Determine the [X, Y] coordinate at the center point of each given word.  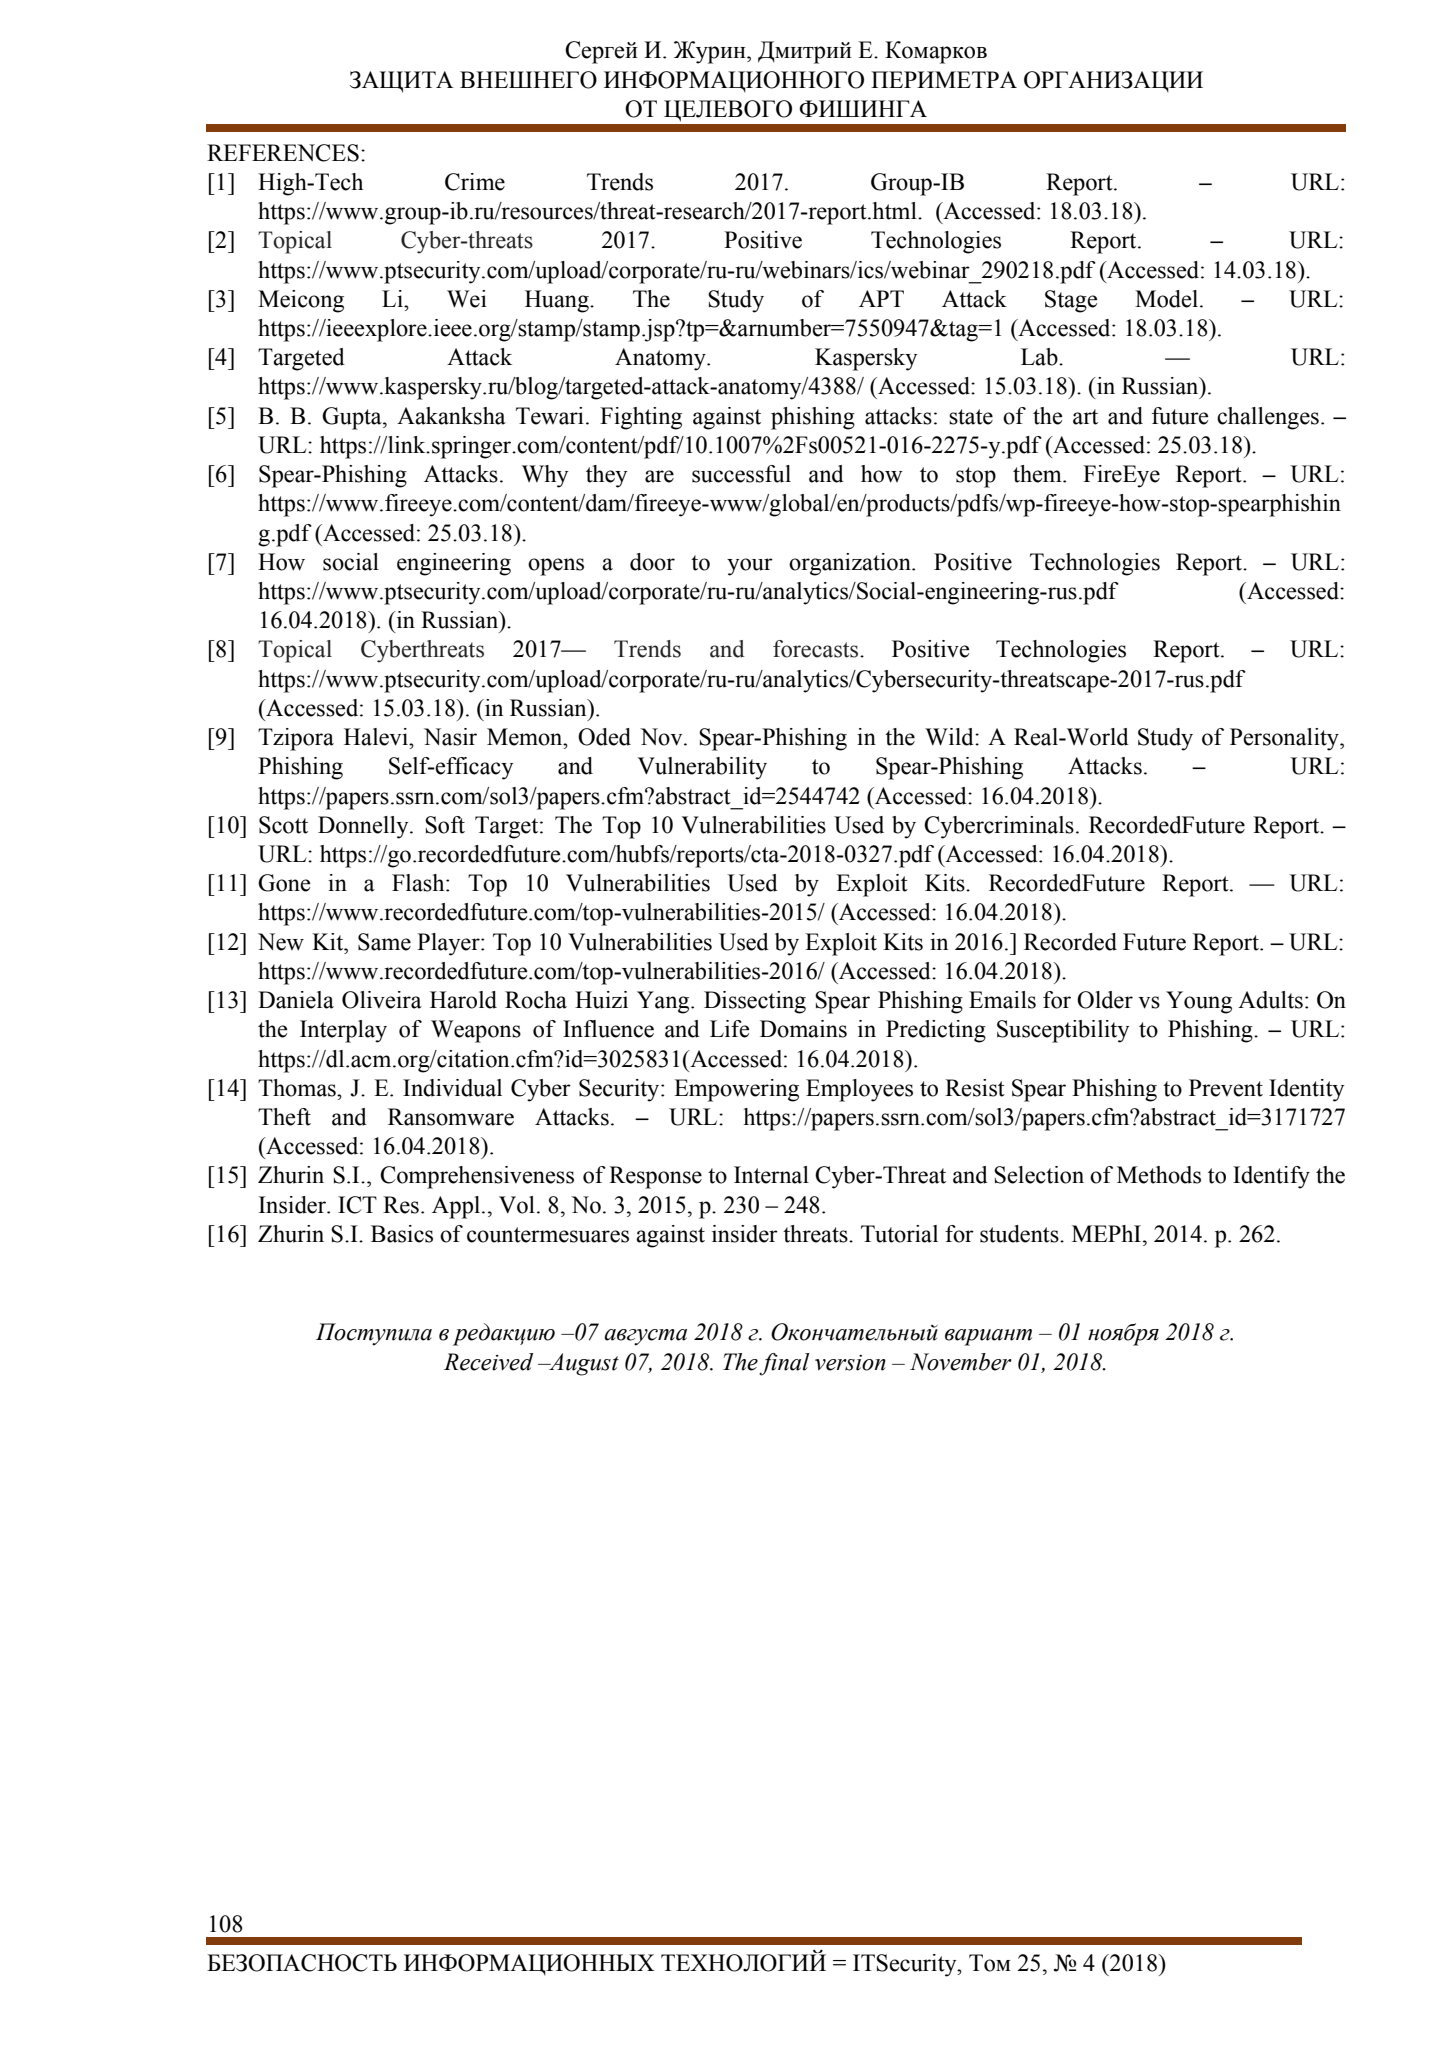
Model [1168, 299]
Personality [1285, 739]
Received [488, 1362]
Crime [475, 182]
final [784, 1364]
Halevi [377, 737]
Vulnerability [702, 768]
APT [881, 298]
